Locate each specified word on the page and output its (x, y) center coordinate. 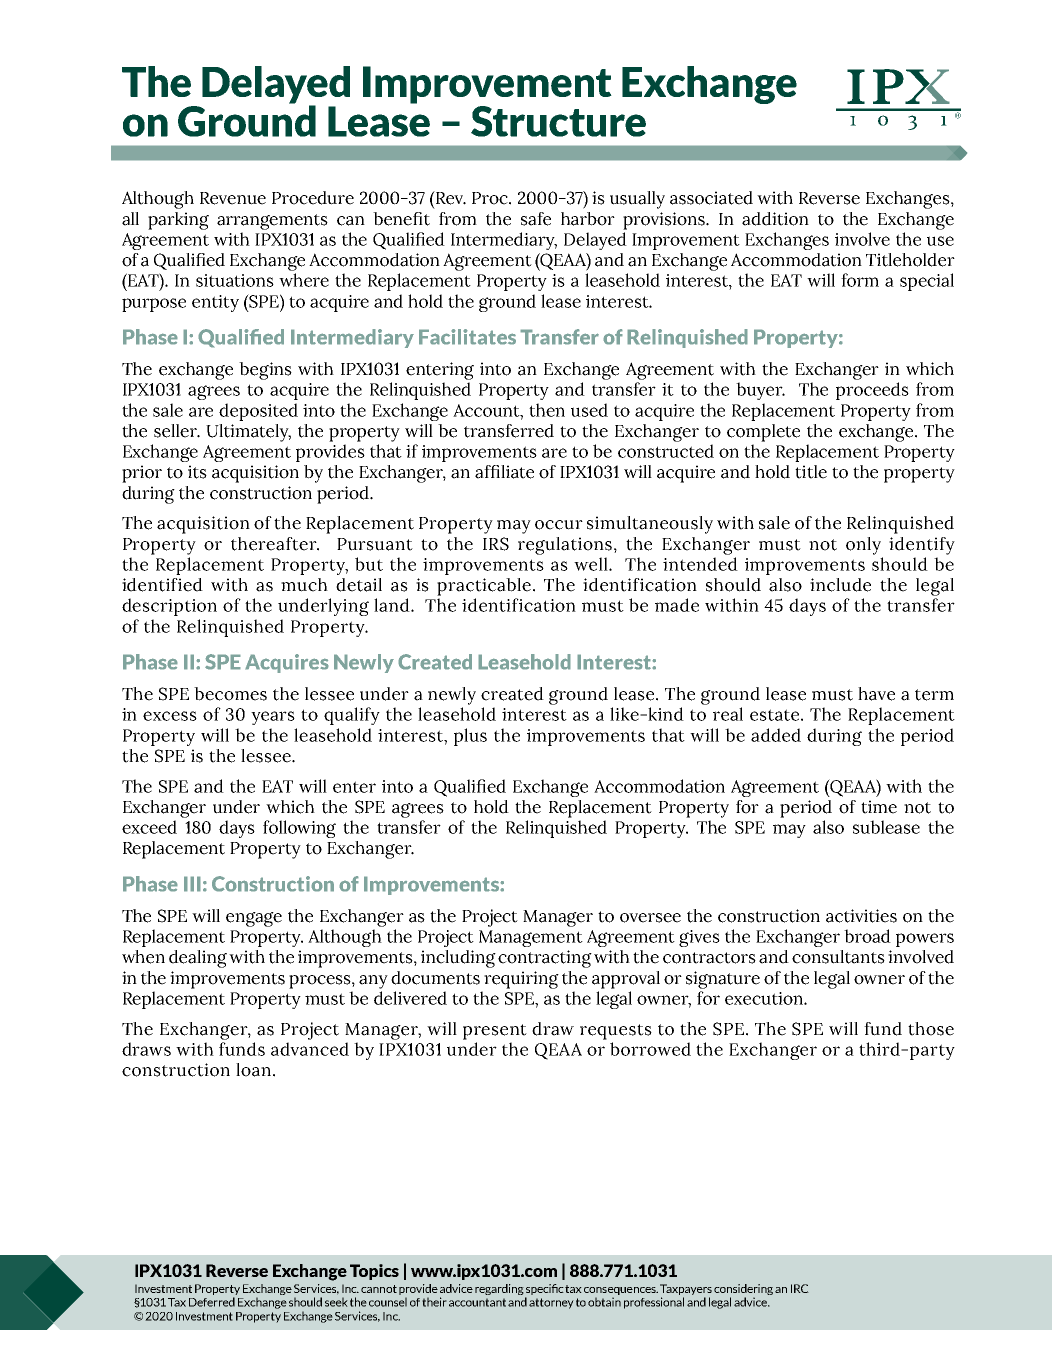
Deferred (212, 1302)
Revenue (233, 198)
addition (775, 219)
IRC (800, 1288)
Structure (558, 121)
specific (545, 1289)
